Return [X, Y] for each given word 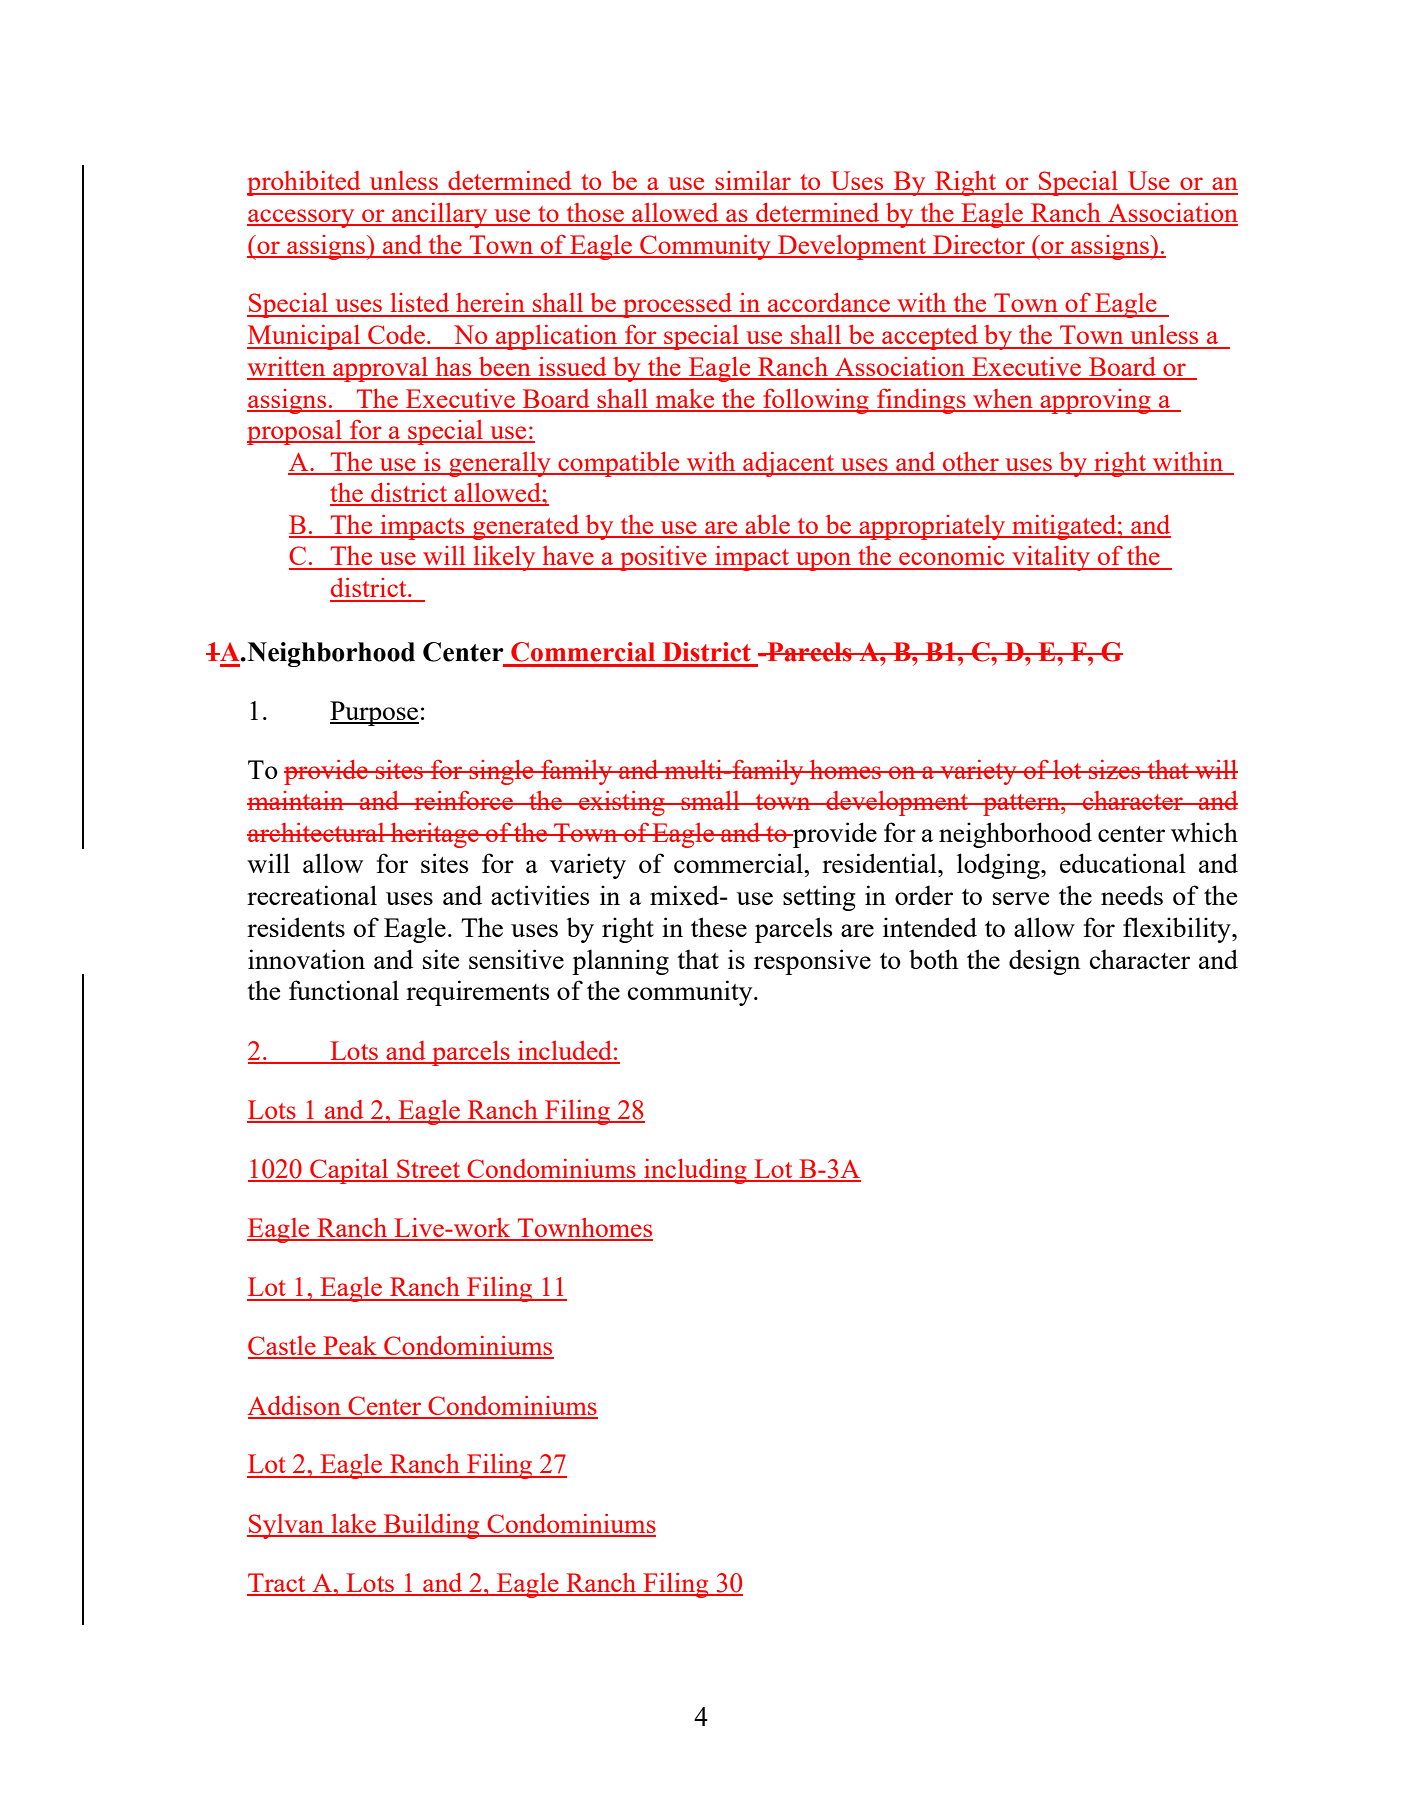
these [719, 927]
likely [504, 558]
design [1045, 962]
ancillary [440, 215]
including [695, 1171]
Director [979, 245]
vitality [1051, 558]
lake [353, 1525]
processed [677, 305]
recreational [312, 895]
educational [1123, 863]
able [767, 526]
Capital [349, 1171]
